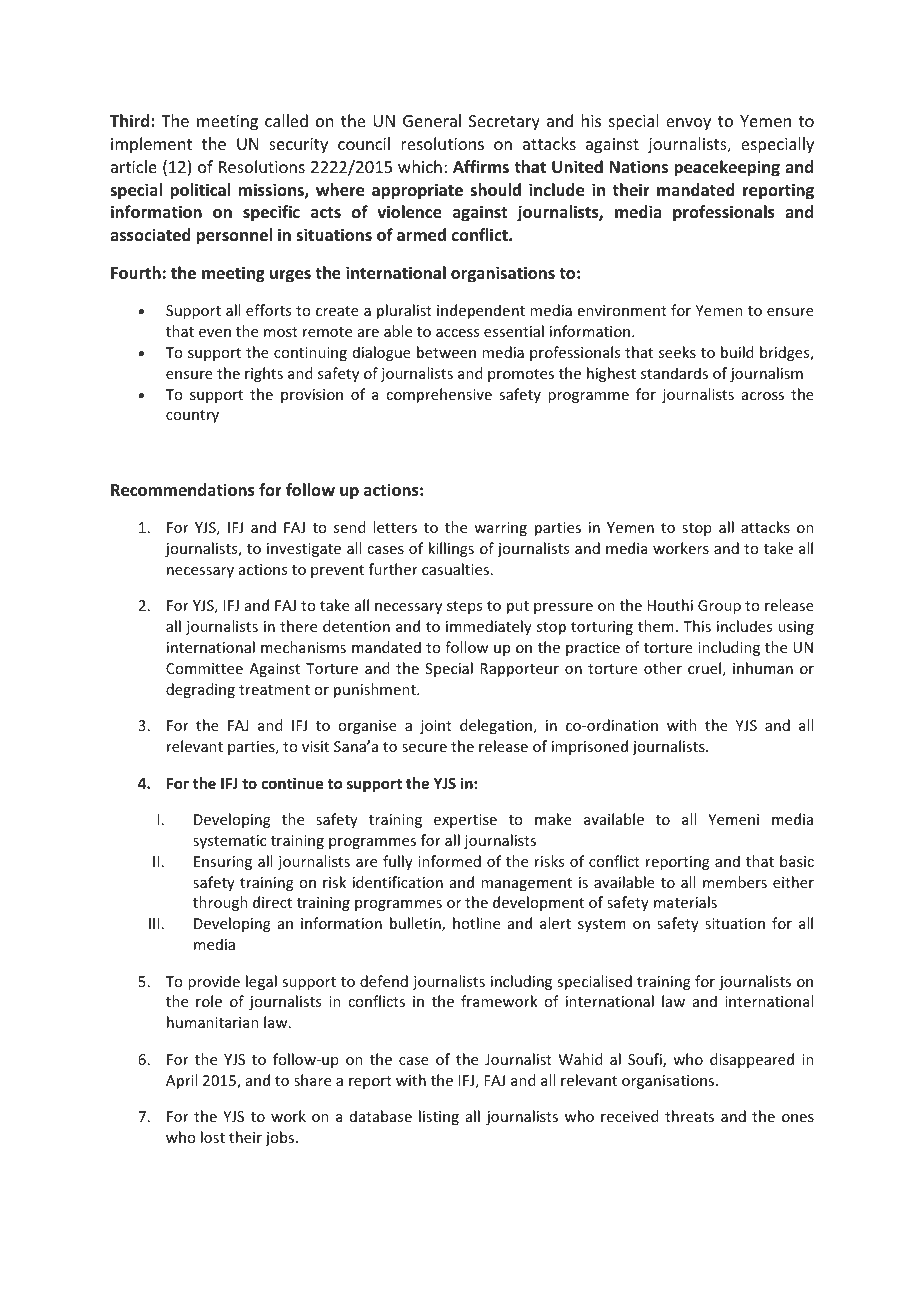  Describe the element at coordinates (200, 191) in the screenshot. I see `political` at that location.
